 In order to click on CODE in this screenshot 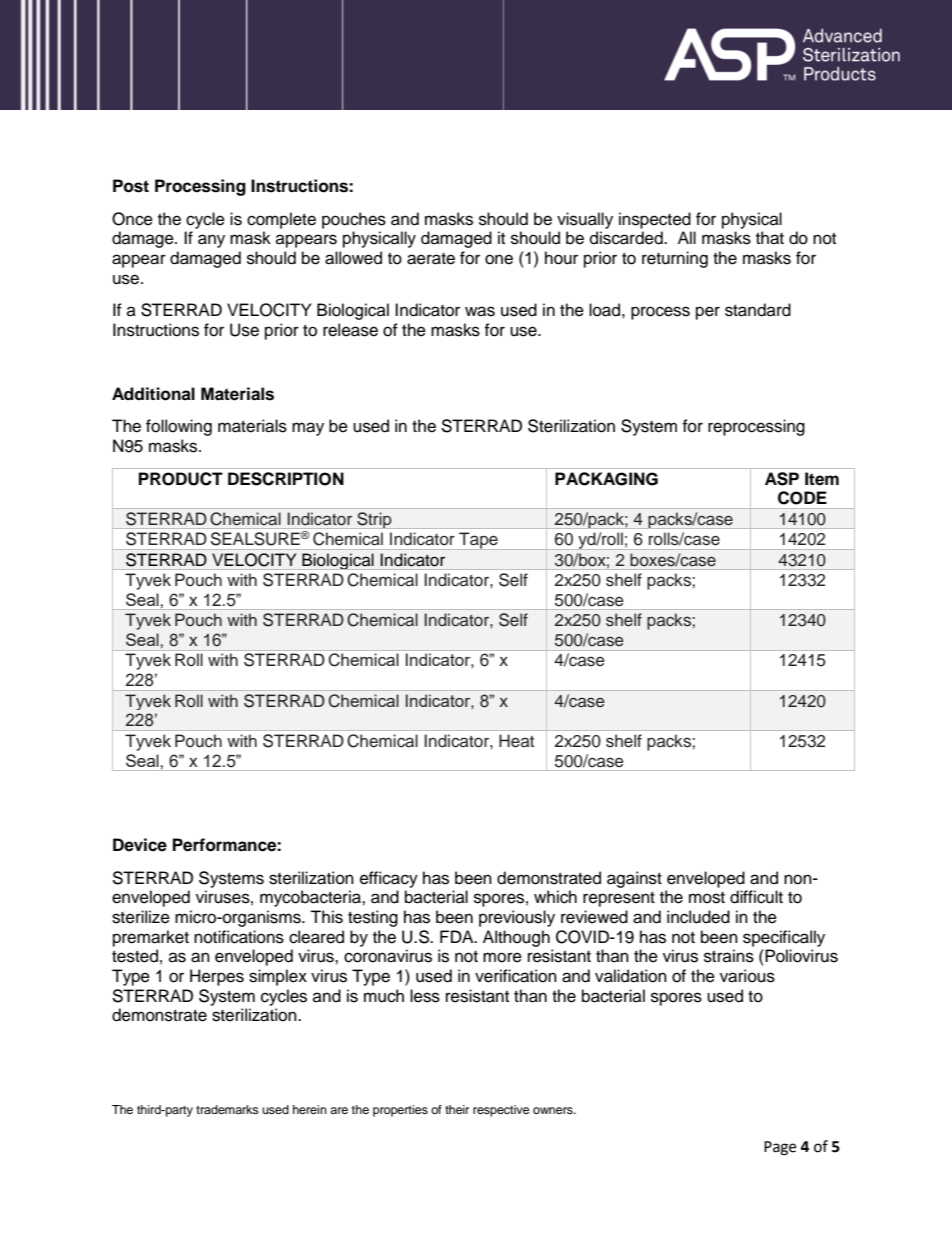, I will do `click(802, 498)`.
